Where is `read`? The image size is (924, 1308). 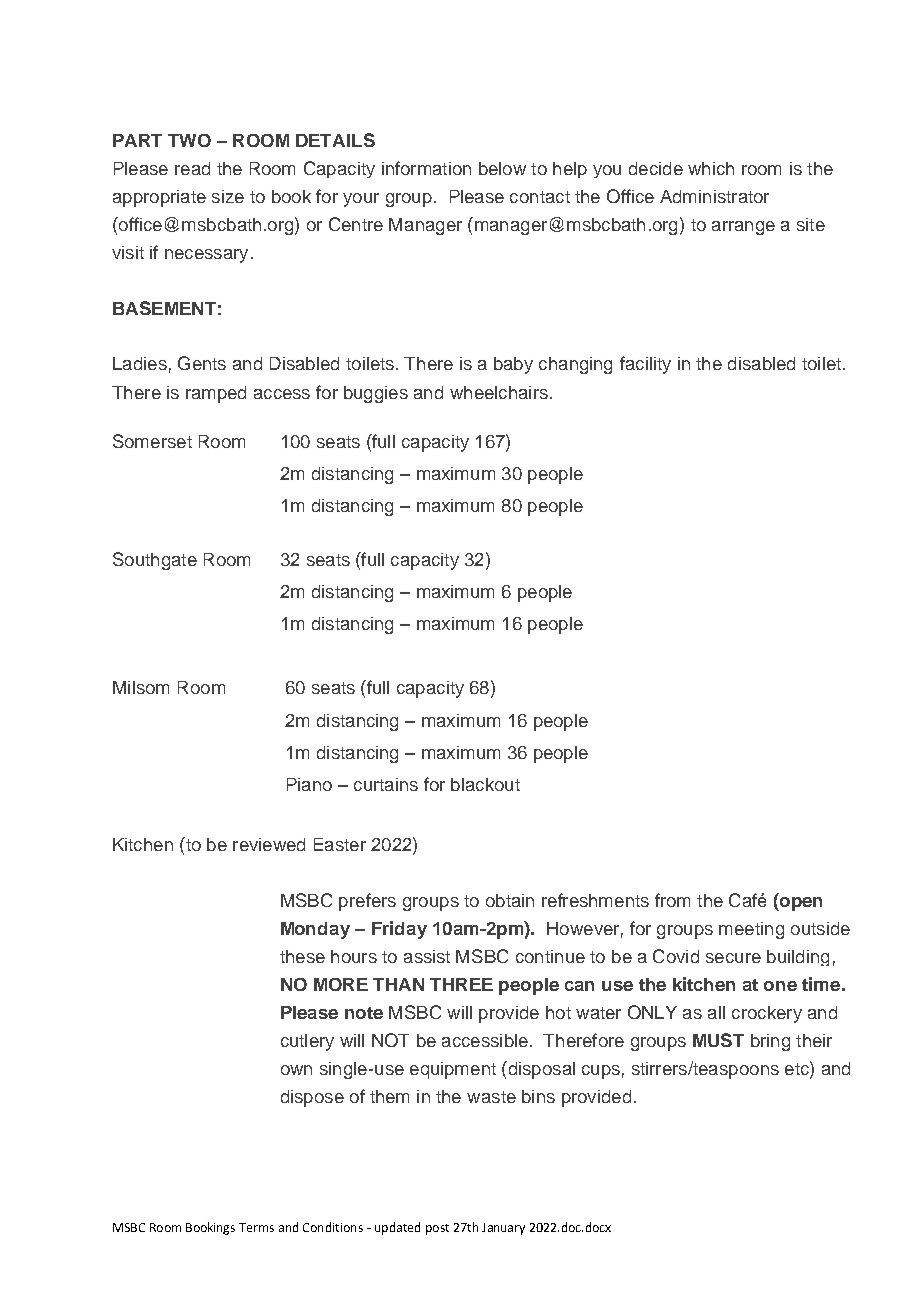 read is located at coordinates (192, 168).
